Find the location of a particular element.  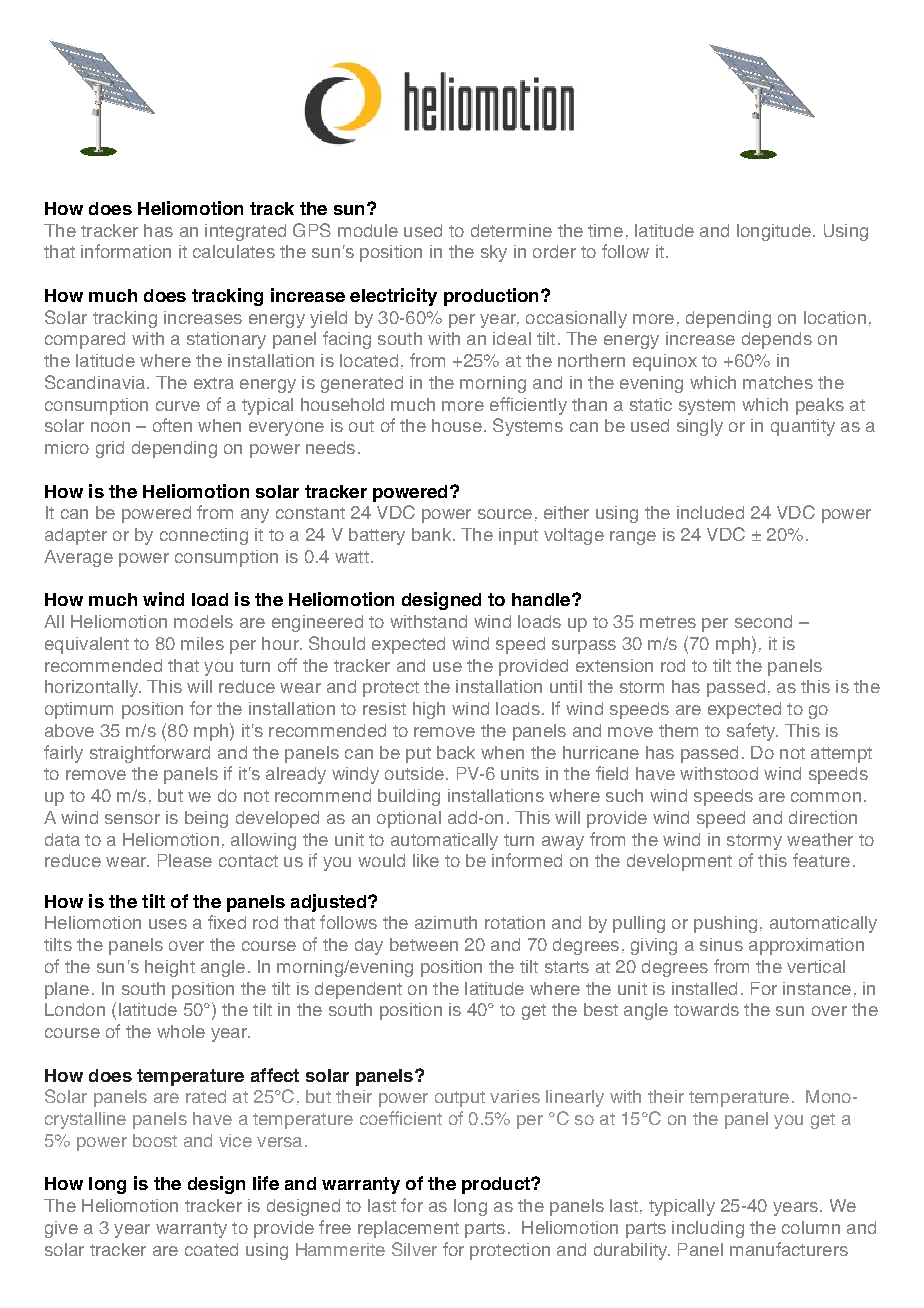

information is located at coordinates (126, 251).
